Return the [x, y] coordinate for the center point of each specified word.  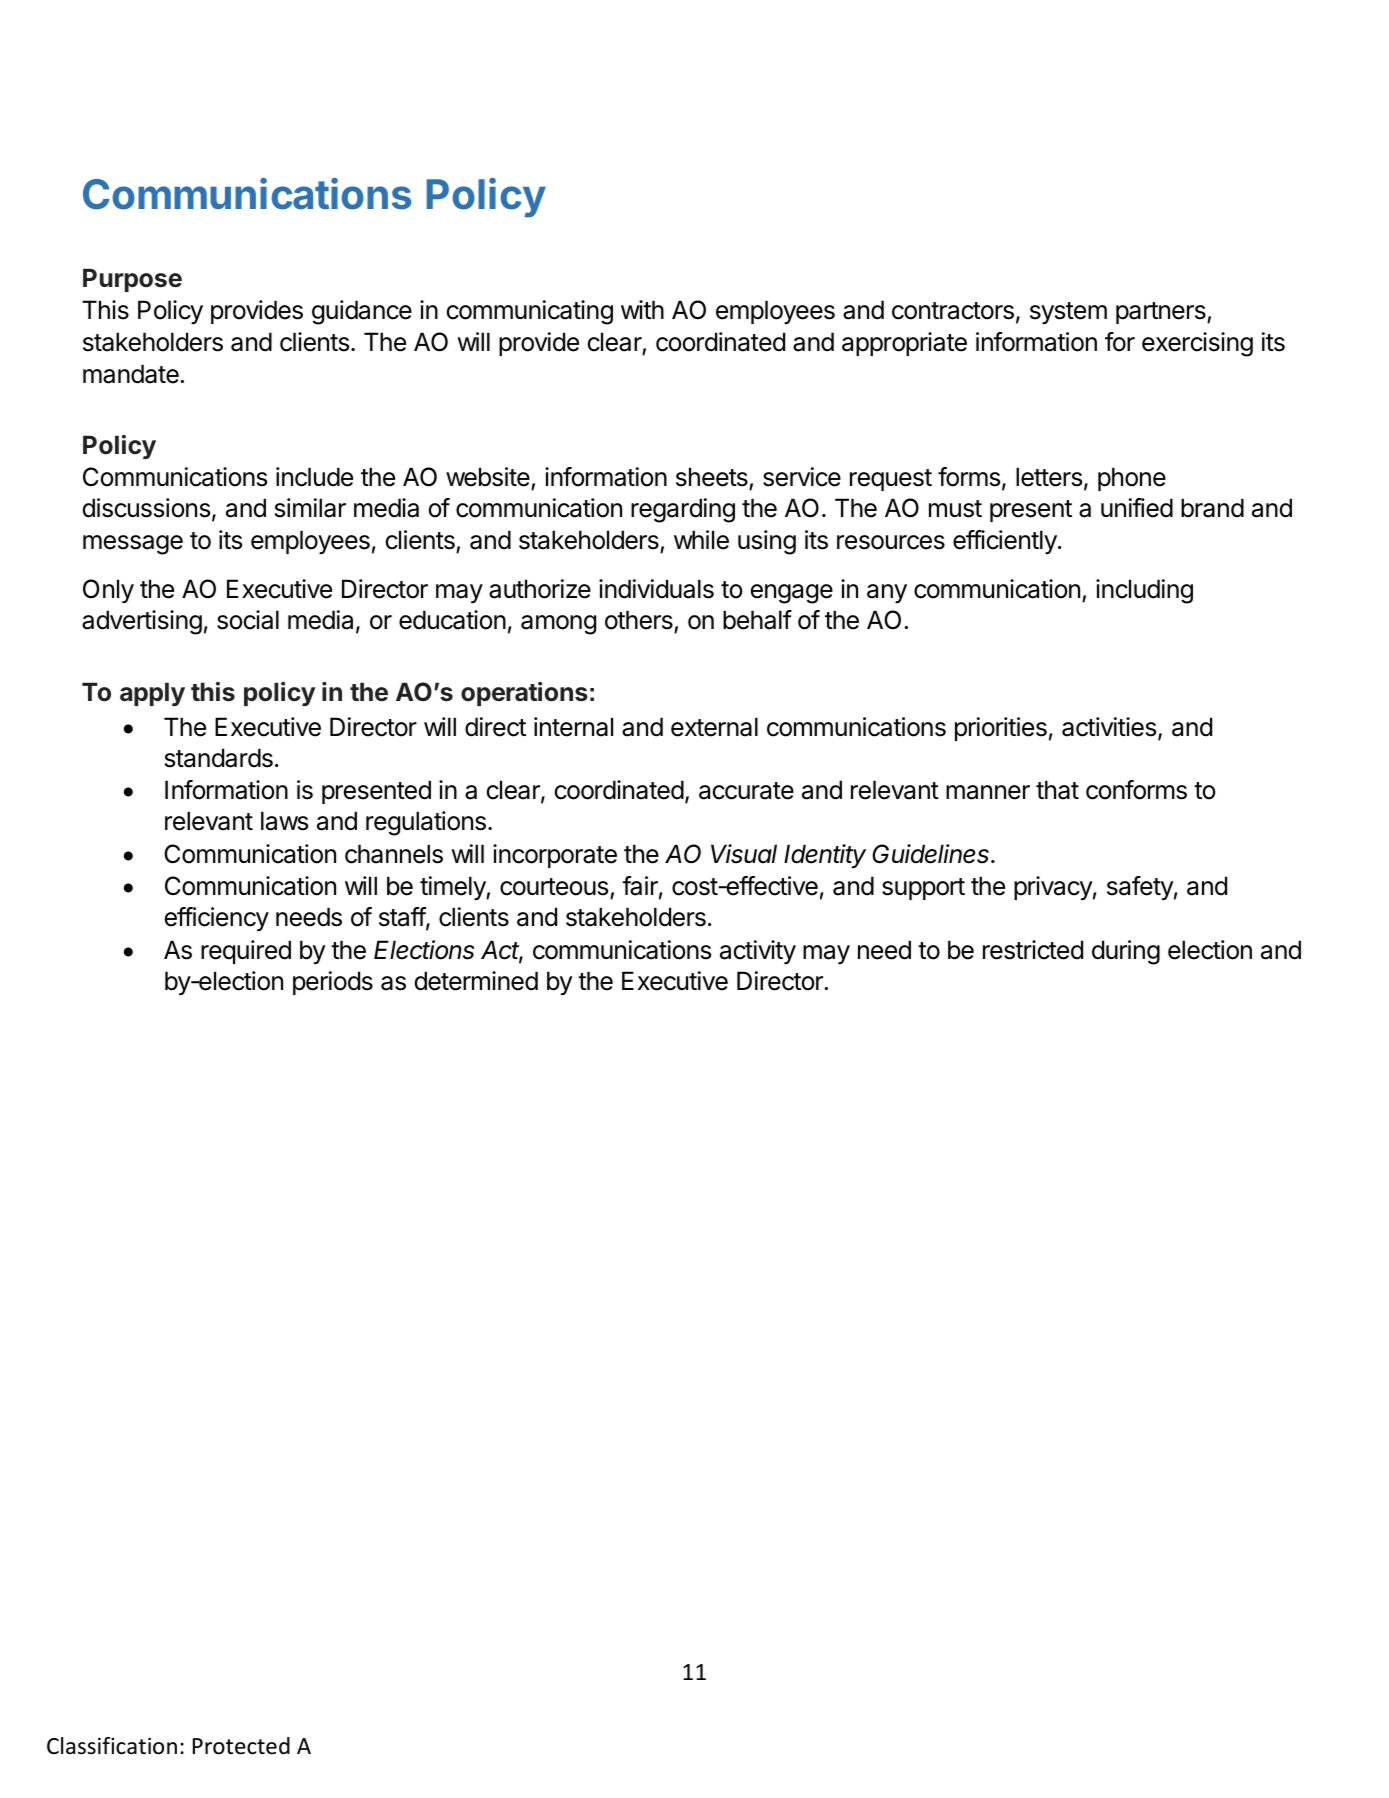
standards [219, 758]
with [642, 309]
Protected [241, 1746]
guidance [362, 312]
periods [333, 983]
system [1068, 313]
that [1057, 790]
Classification [112, 1746]
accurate [746, 791]
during [1126, 952]
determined [476, 981]
